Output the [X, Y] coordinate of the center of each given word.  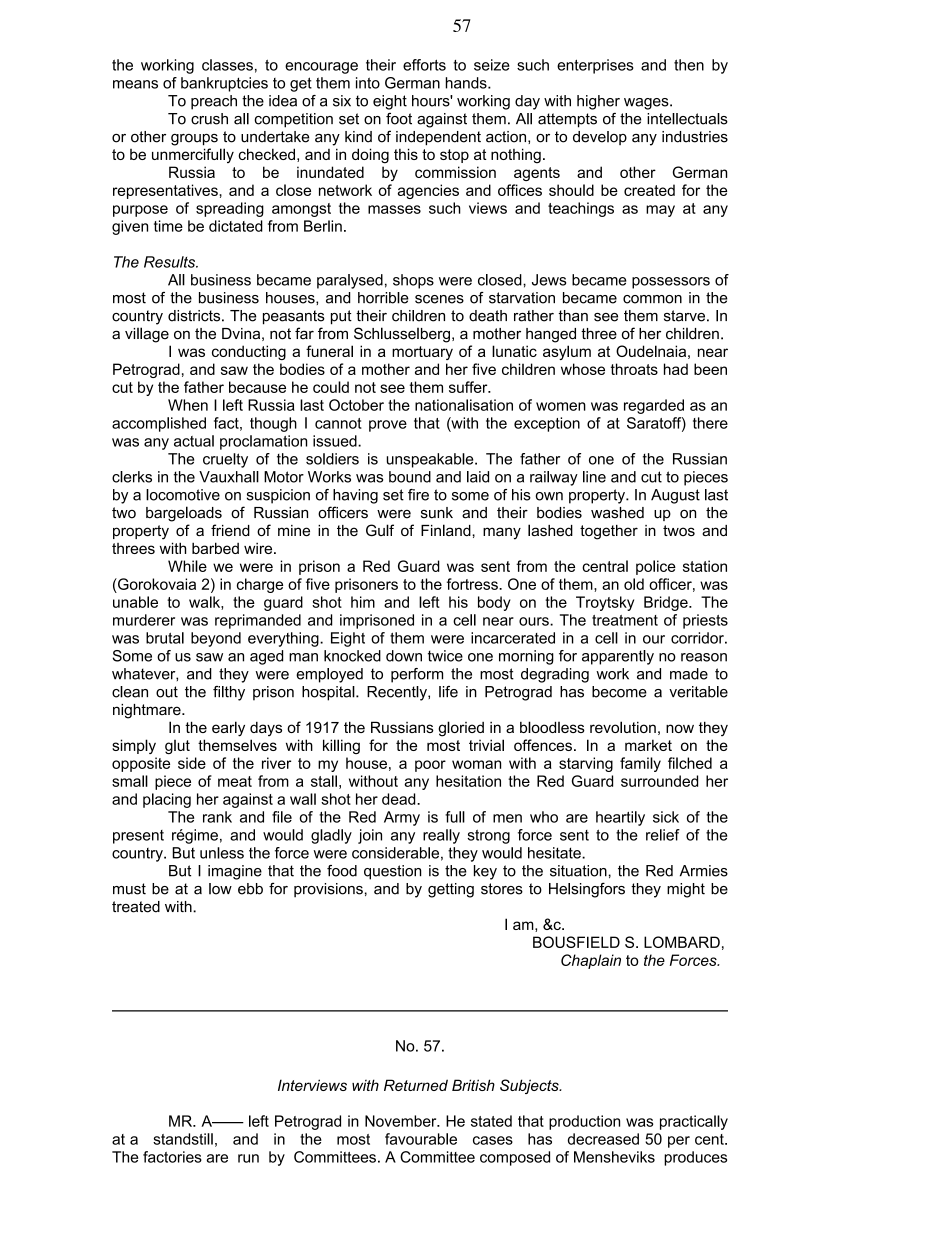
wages [647, 104]
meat [235, 781]
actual [194, 441]
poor [430, 766]
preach [214, 102]
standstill [183, 1139]
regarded [654, 406]
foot [399, 119]
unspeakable [431, 460]
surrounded [659, 781]
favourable [421, 1139]
